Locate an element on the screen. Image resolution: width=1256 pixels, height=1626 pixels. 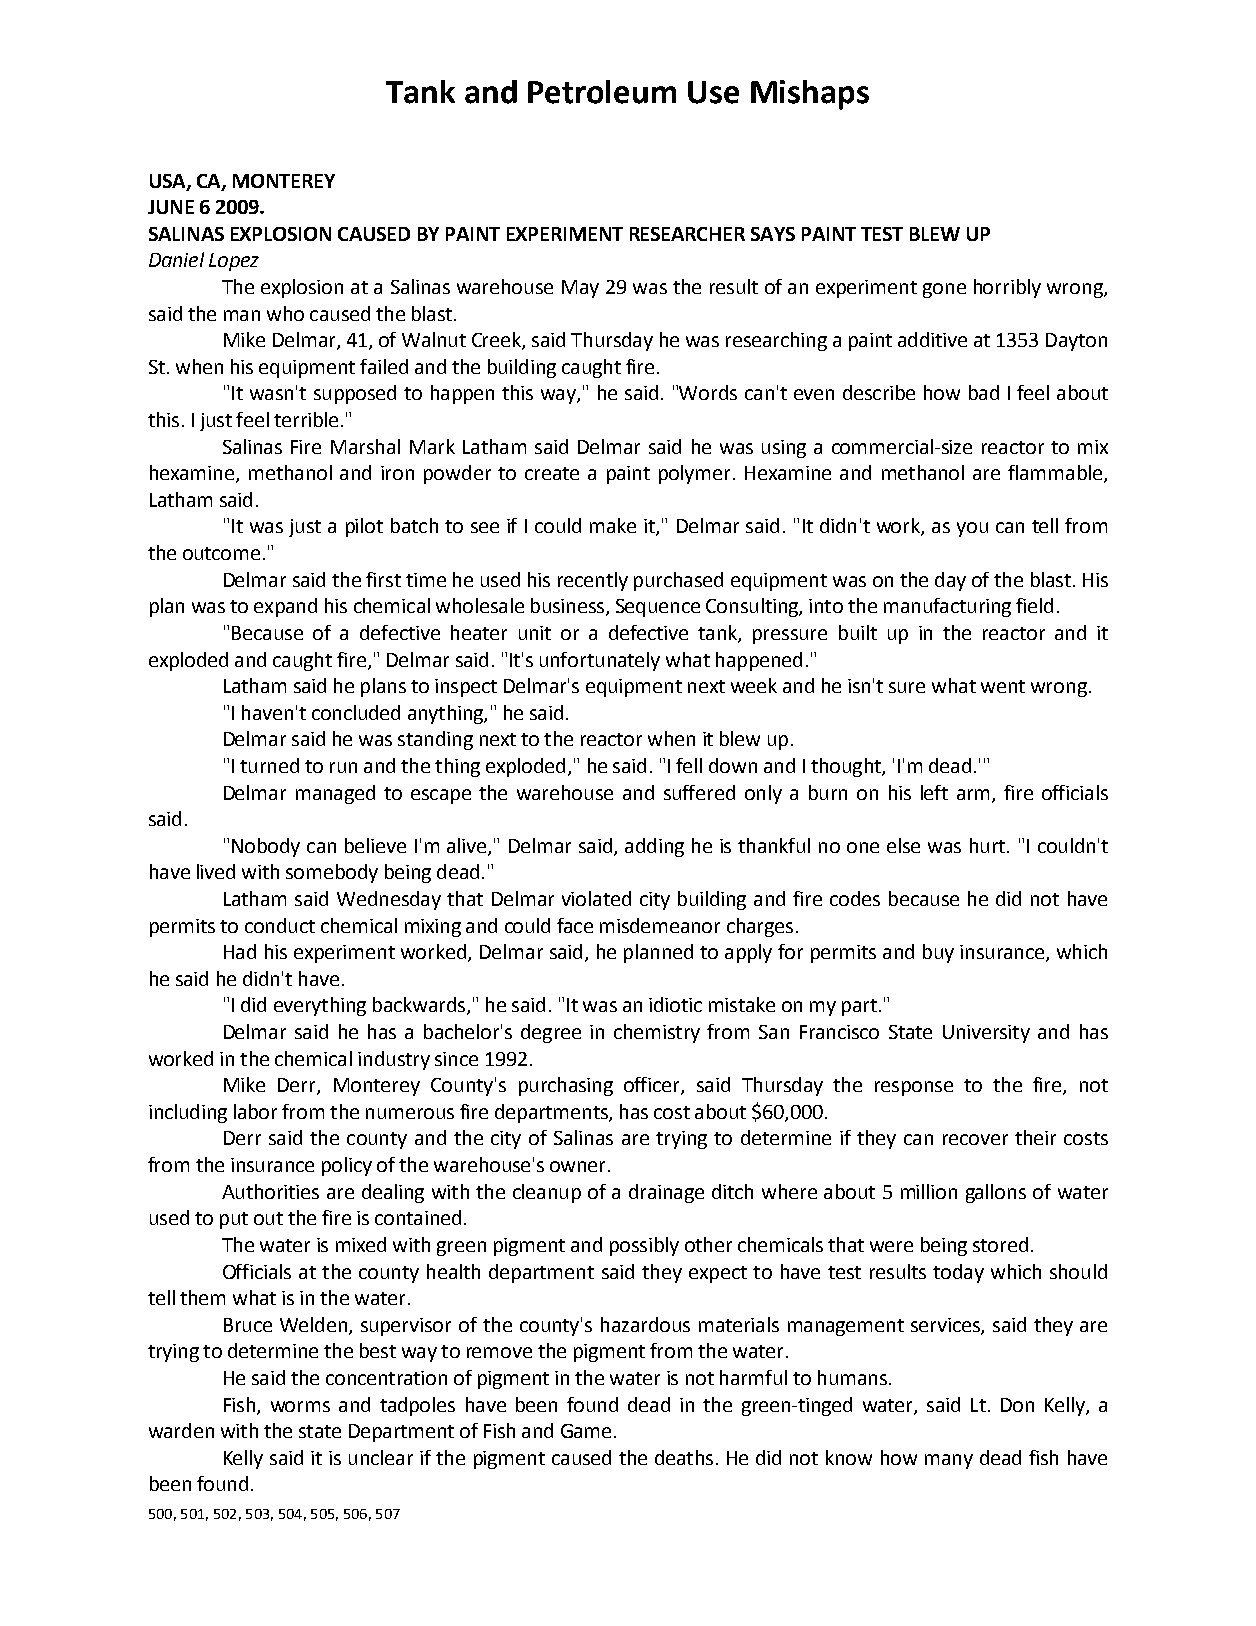
recently is located at coordinates (593, 581).
